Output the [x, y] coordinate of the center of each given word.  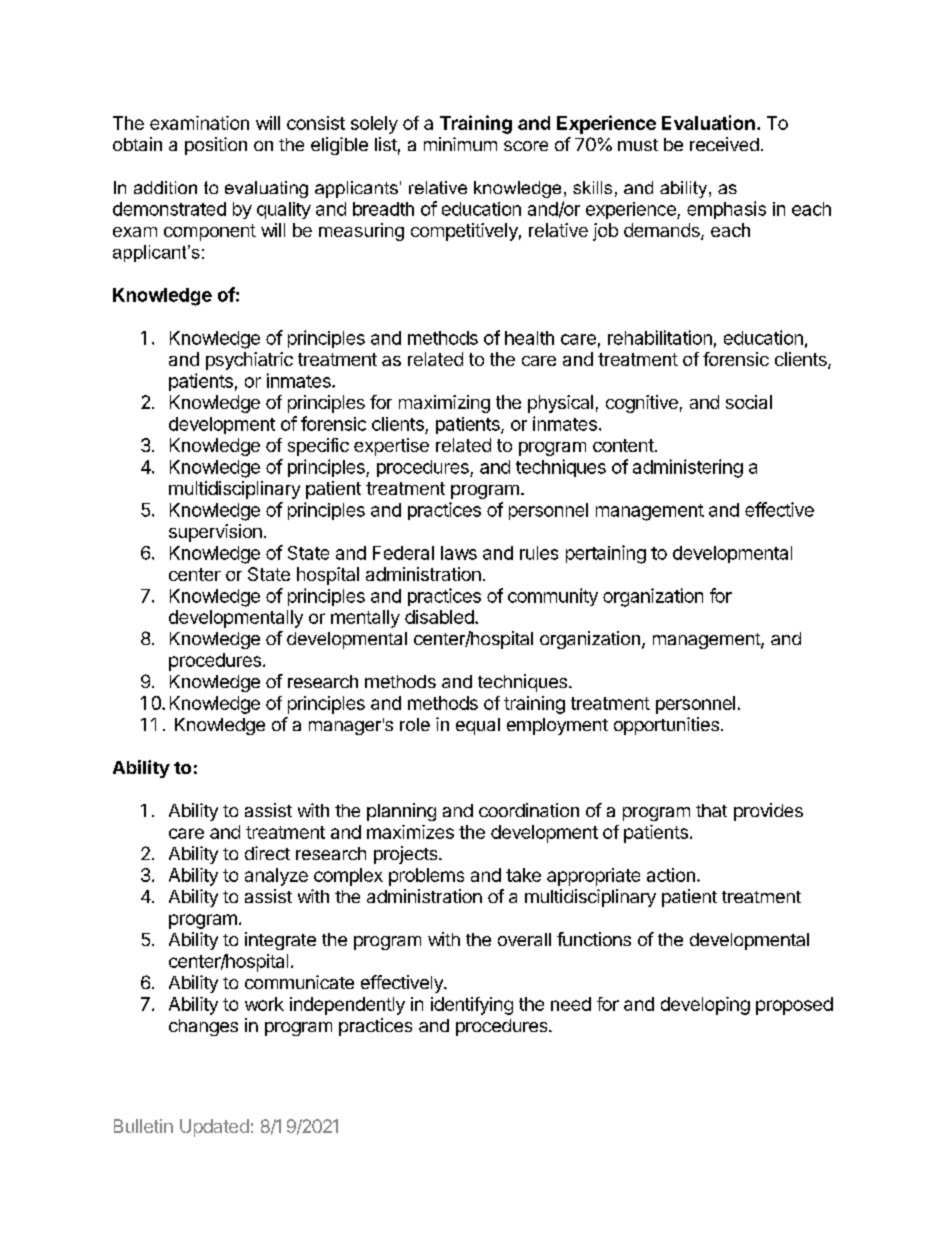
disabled [439, 617]
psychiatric [249, 361]
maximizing [444, 404]
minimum [460, 144]
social [749, 402]
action [671, 875]
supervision [215, 533]
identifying [472, 1006]
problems [426, 877]
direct [267, 853]
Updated [214, 1128]
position [216, 146]
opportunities [666, 726]
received [724, 144]
